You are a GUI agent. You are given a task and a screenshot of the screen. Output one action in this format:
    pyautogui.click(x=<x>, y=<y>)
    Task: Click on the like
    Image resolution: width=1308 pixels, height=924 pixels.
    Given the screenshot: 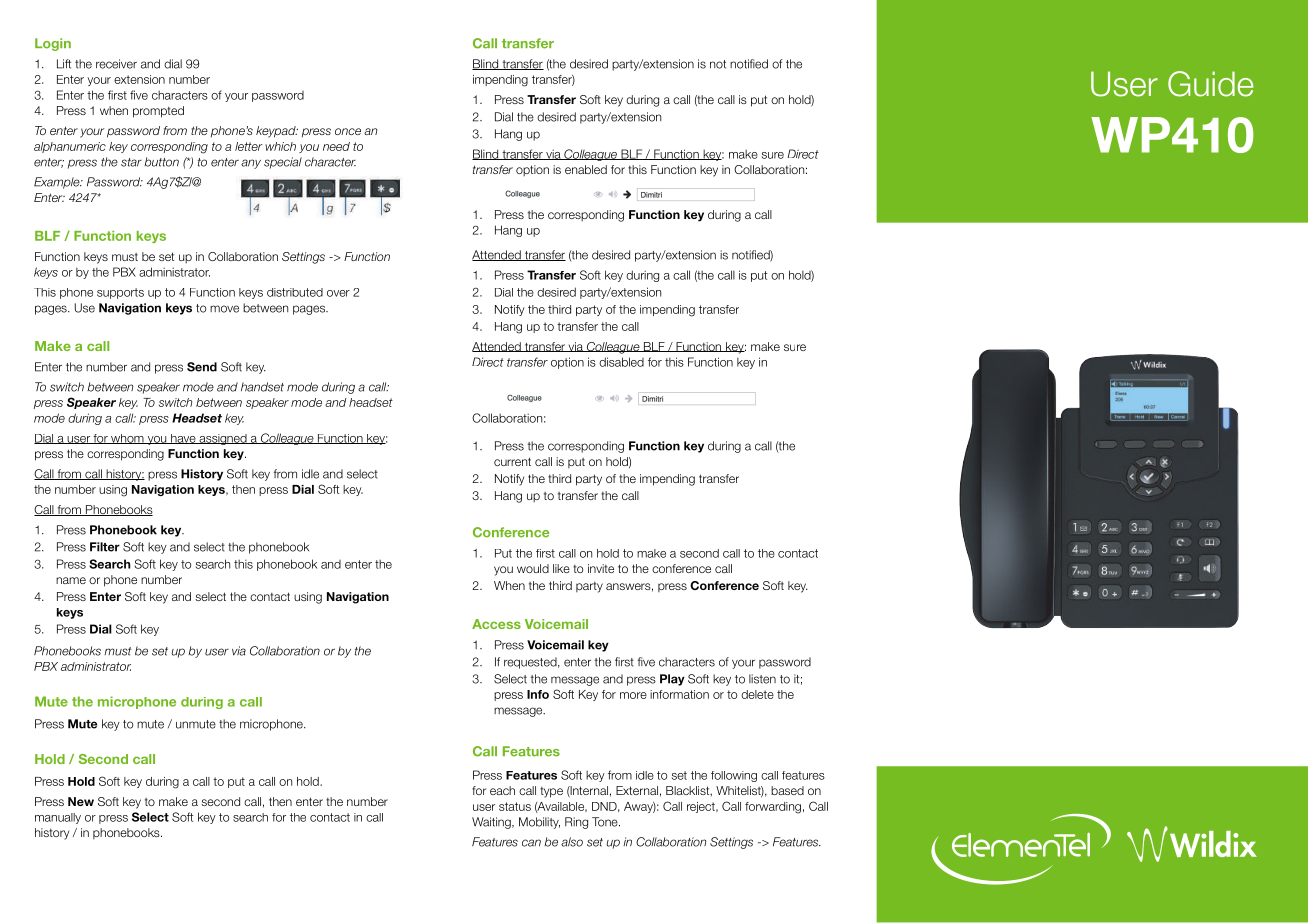 What is the action you would take?
    pyautogui.click(x=561, y=568)
